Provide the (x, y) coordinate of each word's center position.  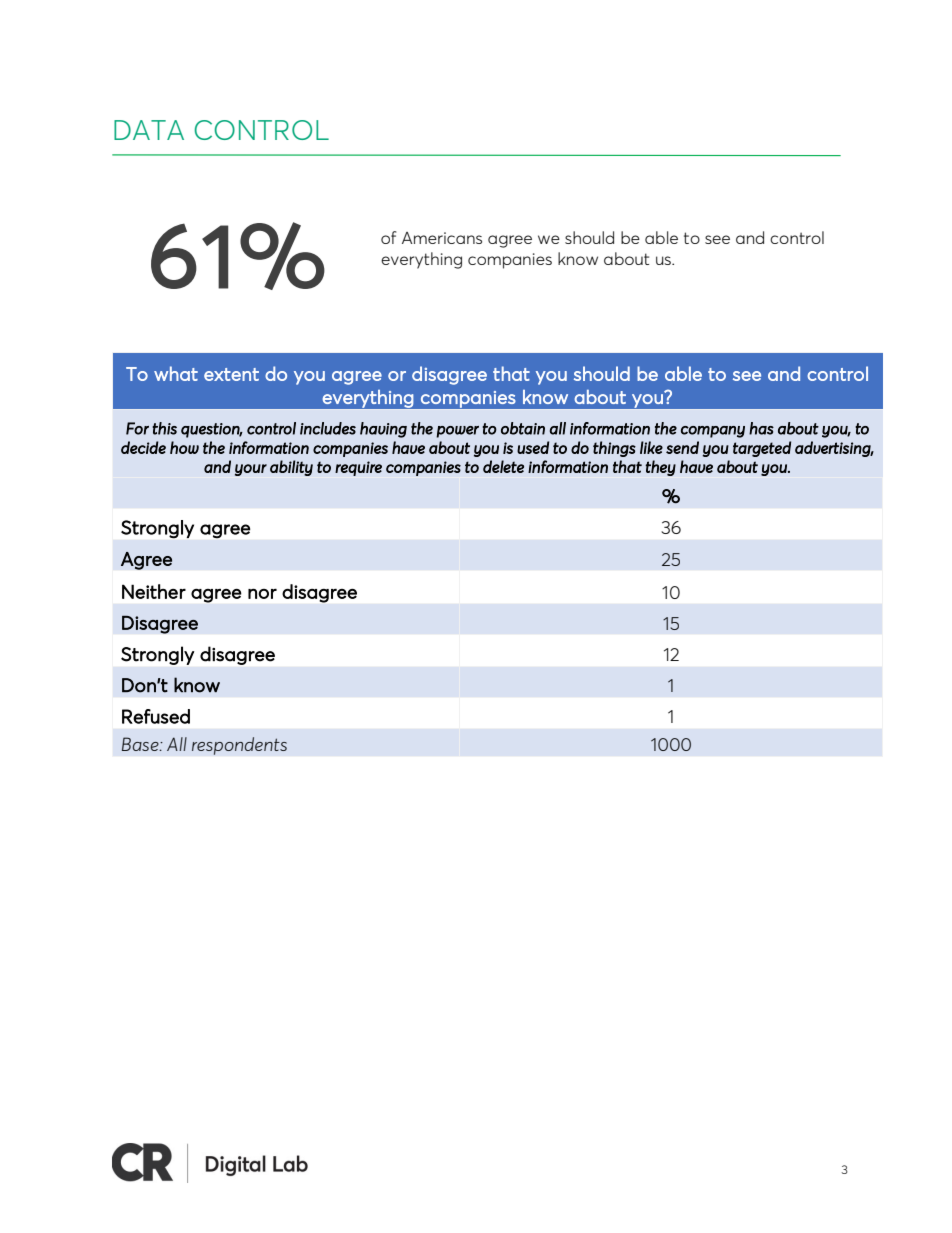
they (660, 468)
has (761, 428)
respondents (239, 746)
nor (262, 594)
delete (503, 466)
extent (231, 374)
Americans (442, 238)
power (457, 432)
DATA (149, 130)
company (713, 432)
